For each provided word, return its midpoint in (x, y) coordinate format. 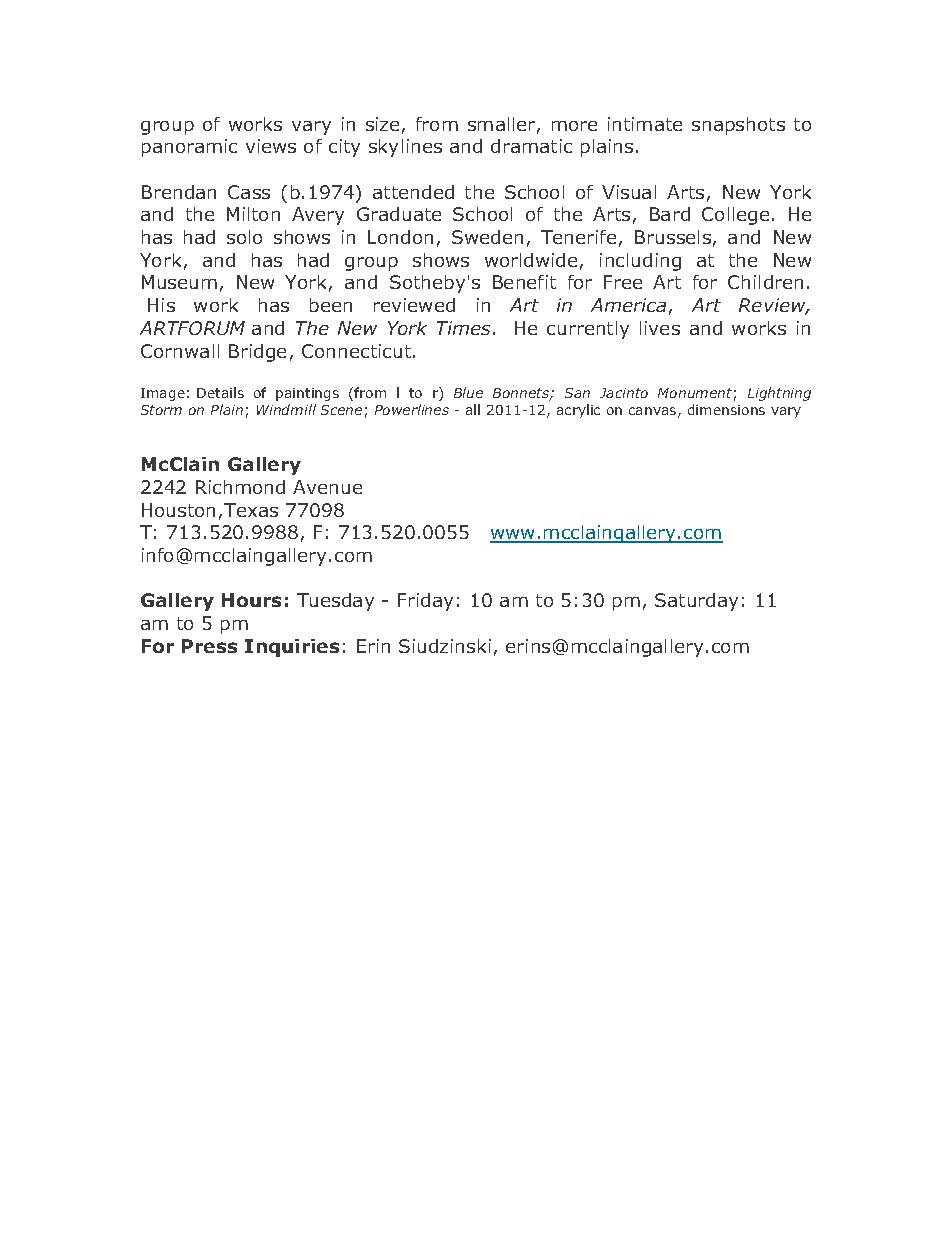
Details (220, 392)
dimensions (726, 409)
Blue (468, 392)
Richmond (240, 487)
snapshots (738, 126)
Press (209, 646)
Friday (425, 602)
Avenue (327, 487)
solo (244, 237)
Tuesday (335, 602)
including (640, 262)
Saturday (696, 602)
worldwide (531, 260)
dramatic (531, 146)
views (271, 146)
